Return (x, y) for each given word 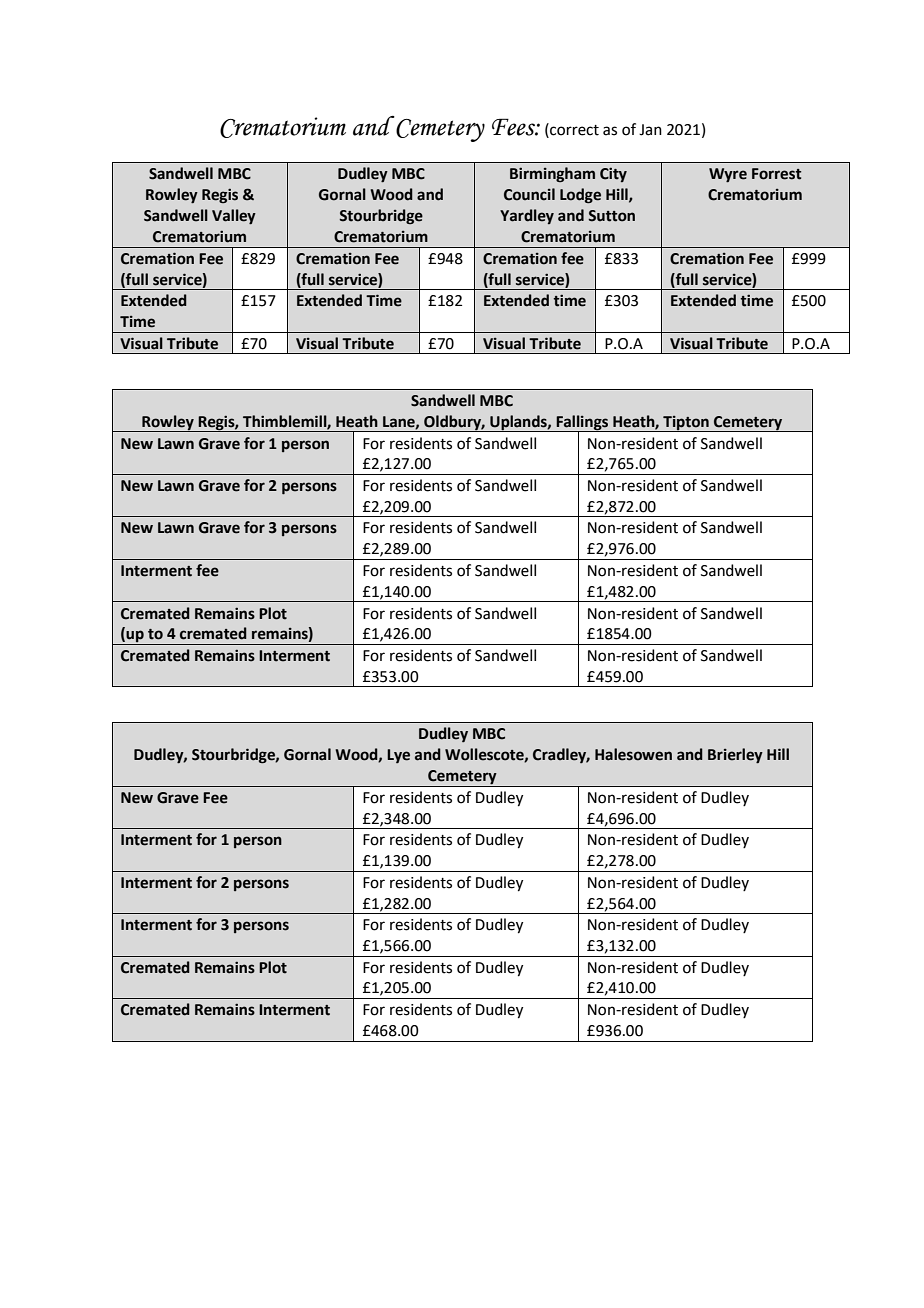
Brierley (735, 756)
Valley (234, 217)
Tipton (686, 423)
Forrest (776, 174)
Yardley (527, 216)
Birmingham (552, 174)
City (613, 174)
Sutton (611, 216)
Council (529, 194)
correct (573, 129)
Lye (398, 756)
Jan (650, 130)
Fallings (582, 423)
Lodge (580, 196)
